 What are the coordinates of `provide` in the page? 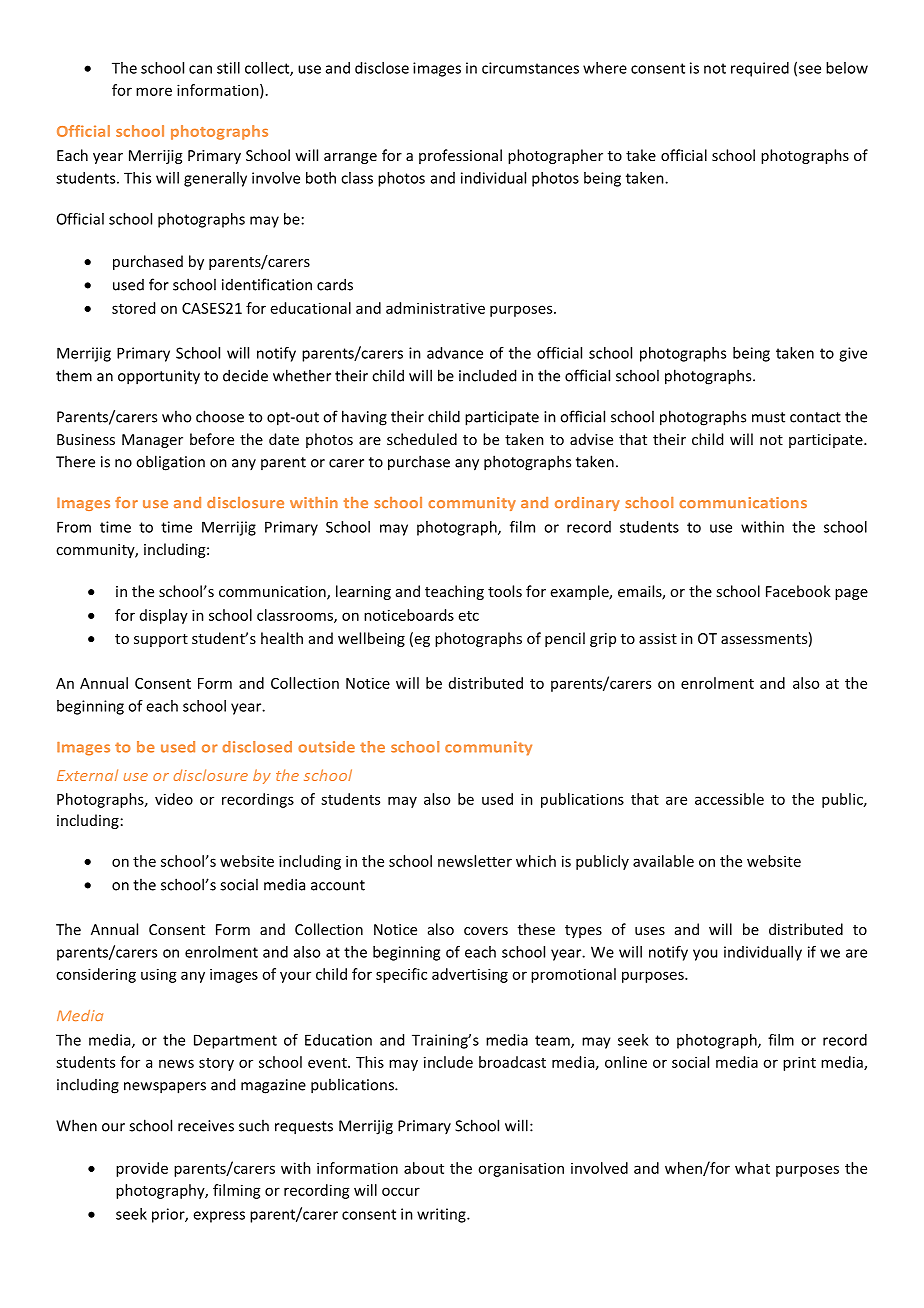 It's located at (142, 1169).
